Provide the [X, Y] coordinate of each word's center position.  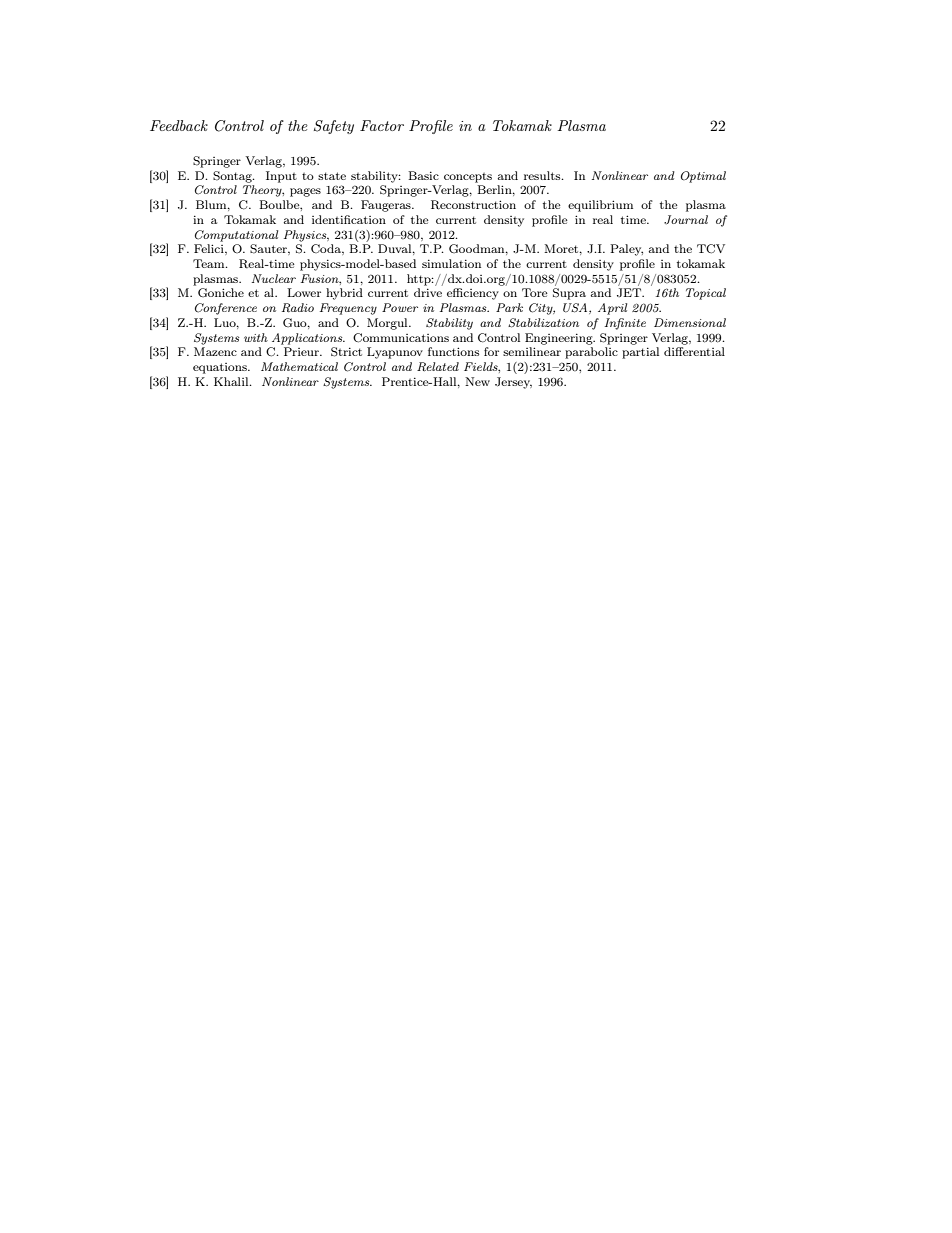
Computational [236, 236]
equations [221, 368]
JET [630, 292]
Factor [382, 125]
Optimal [703, 177]
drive [428, 292]
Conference [226, 309]
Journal [686, 220]
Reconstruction [473, 205]
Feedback [179, 125]
